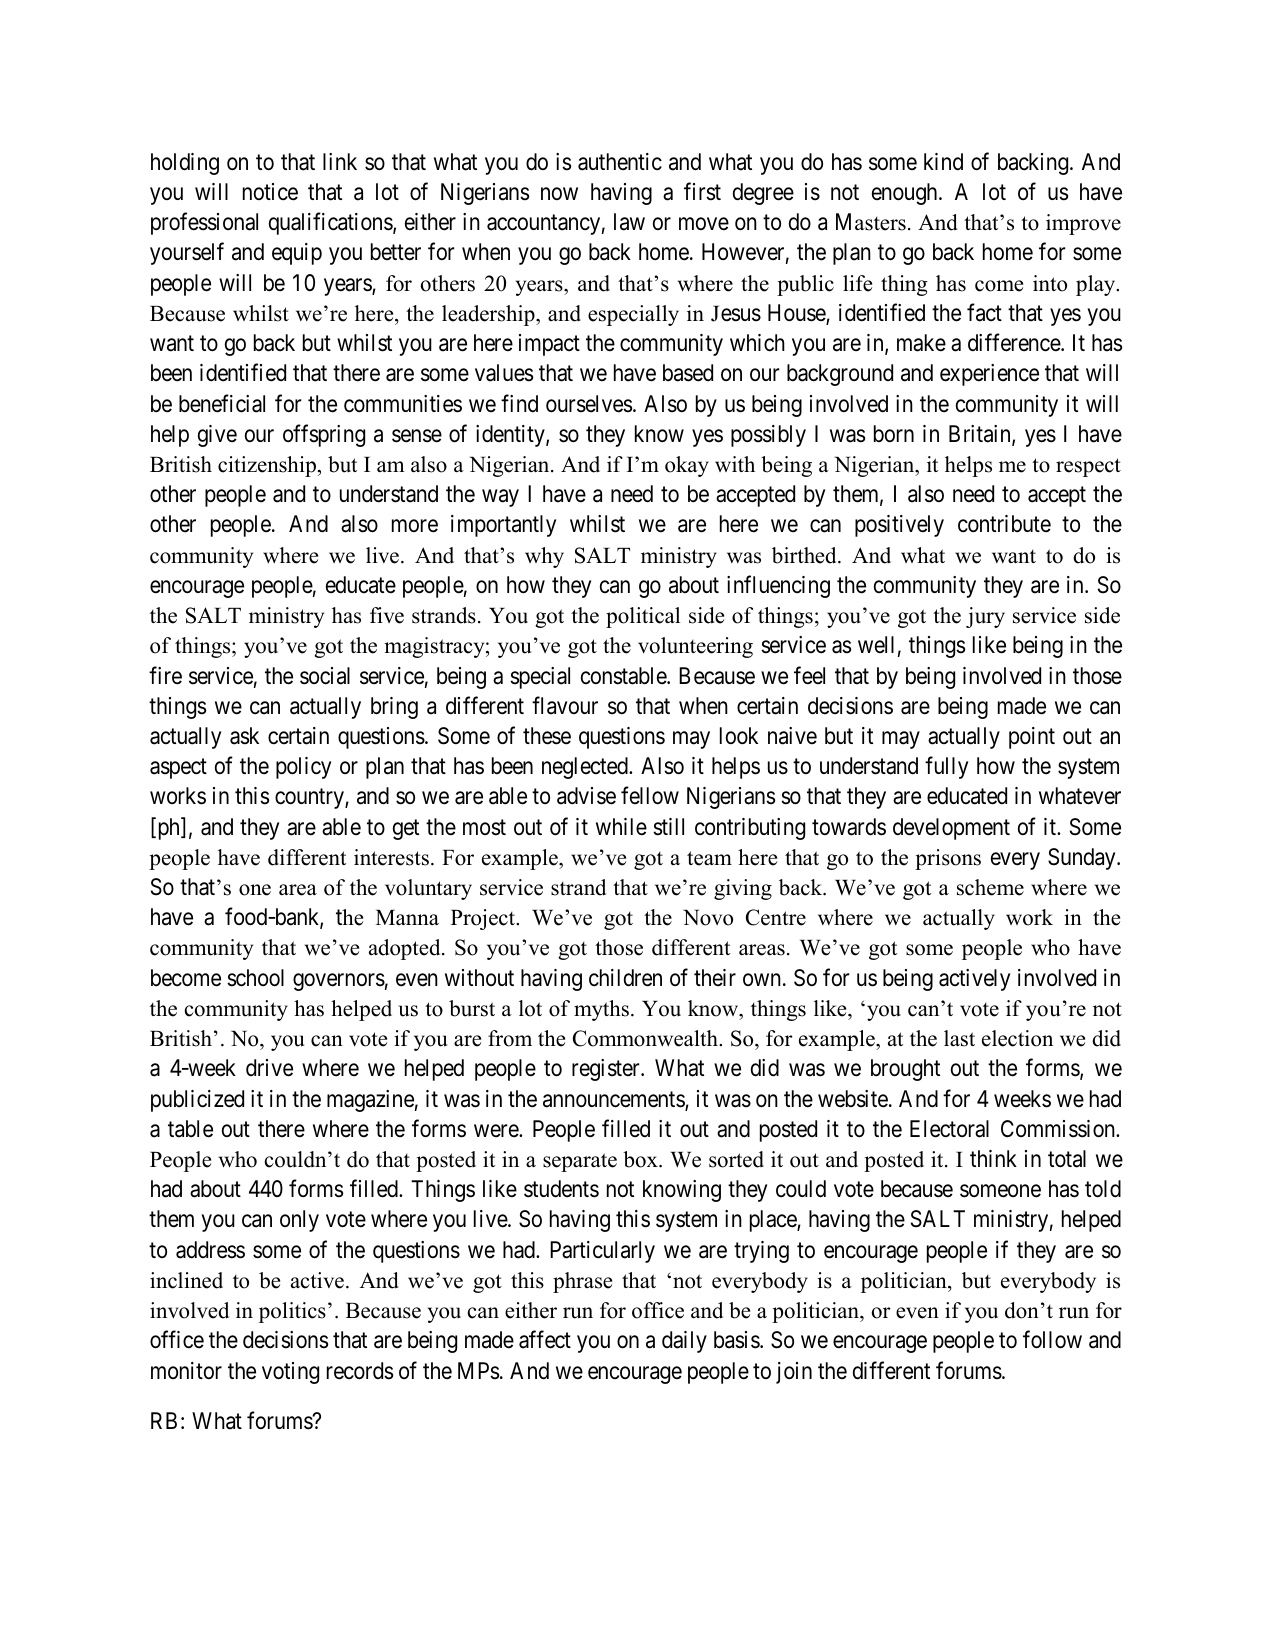 The height and width of the document is (1645, 1271). I want to click on kind, so click(943, 162).
